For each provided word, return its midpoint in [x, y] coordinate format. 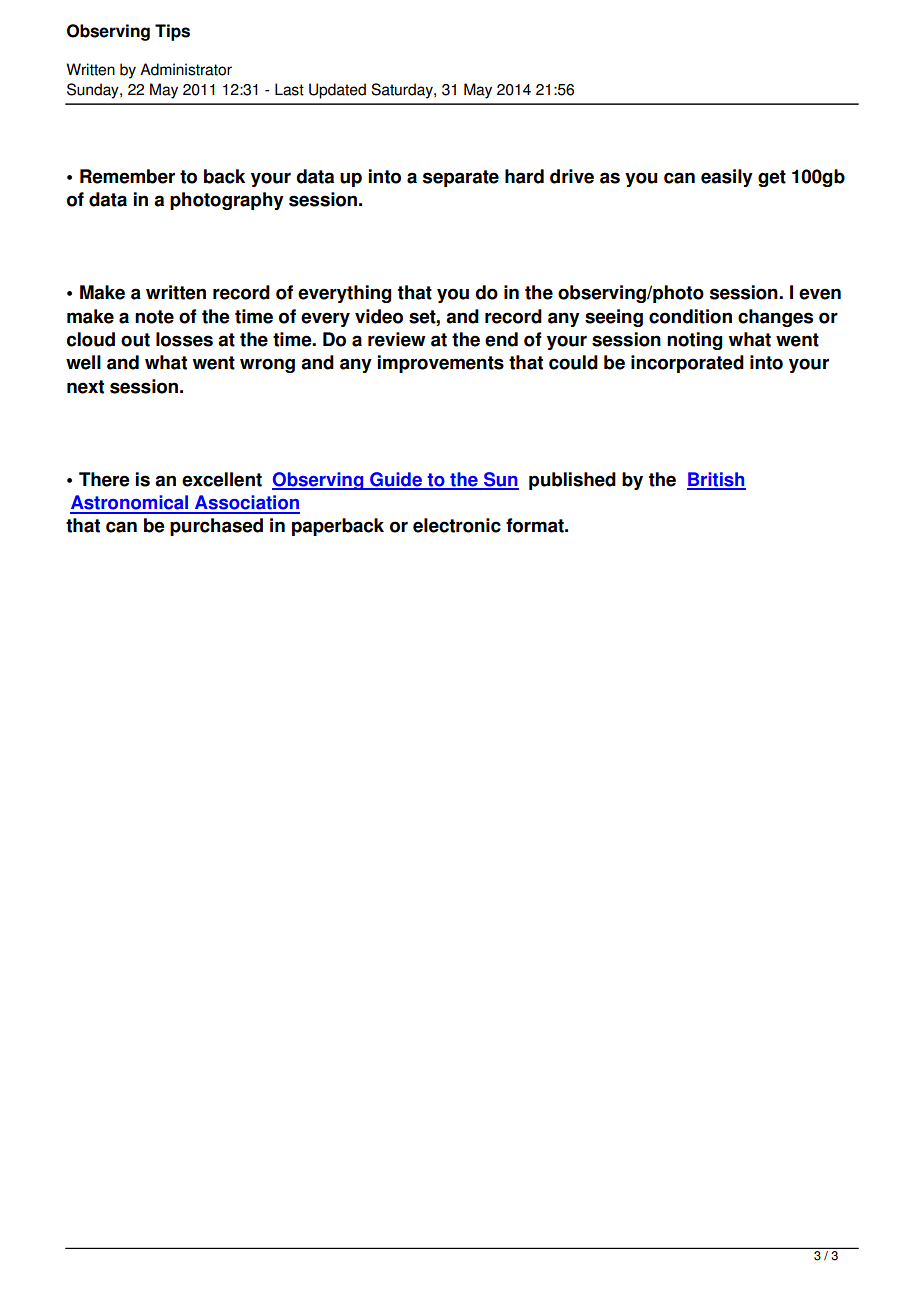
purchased [216, 527]
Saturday [403, 91]
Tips [172, 32]
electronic [457, 525]
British [716, 480]
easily [727, 178]
